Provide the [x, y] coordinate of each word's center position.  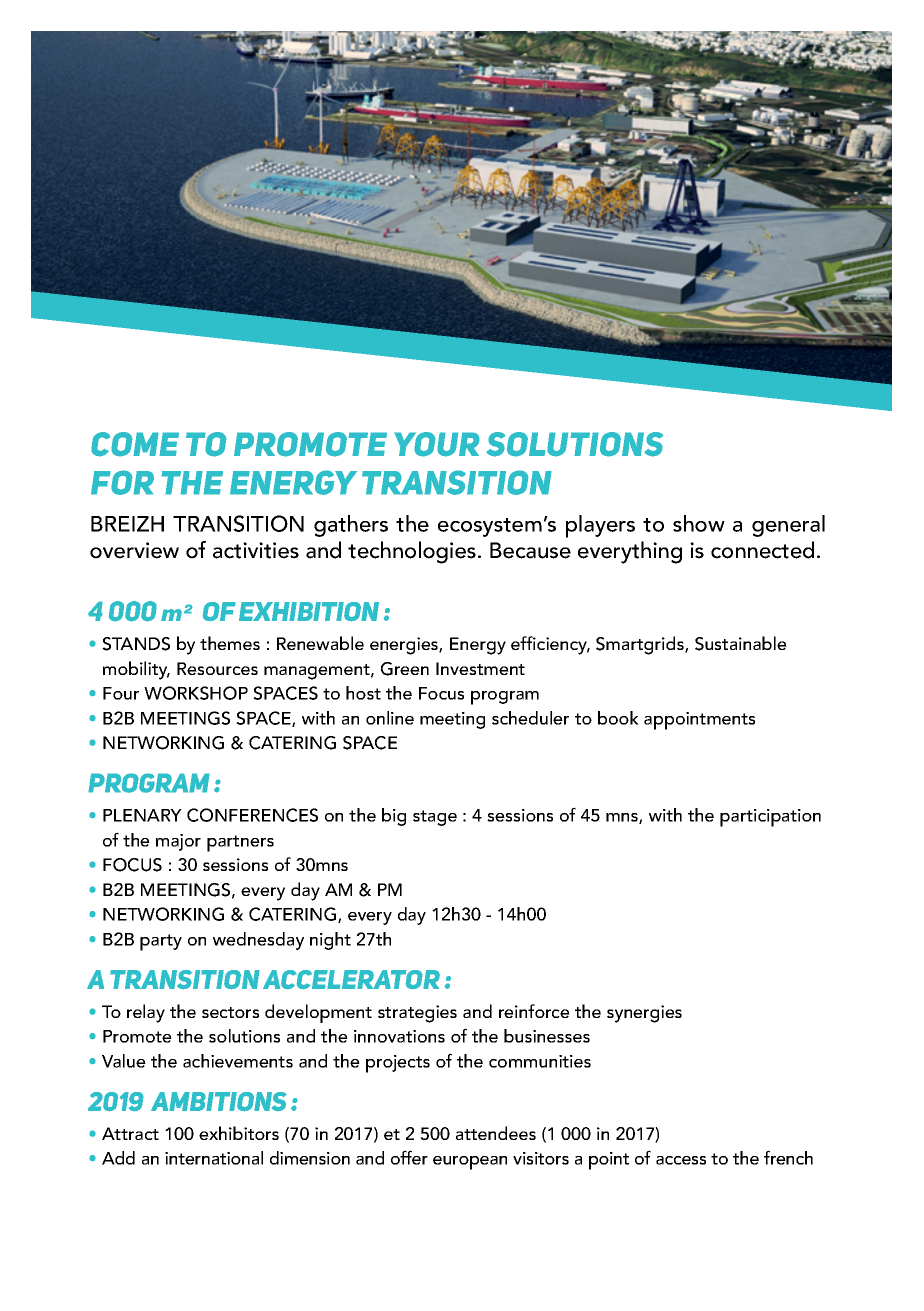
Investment [480, 668]
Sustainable [741, 643]
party [161, 942]
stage [435, 818]
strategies [417, 1014]
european [470, 1163]
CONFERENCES [252, 815]
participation [770, 818]
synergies [644, 1014]
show [699, 523]
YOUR [437, 444]
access [681, 1160]
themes [230, 643]
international [214, 1158]
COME [135, 444]
